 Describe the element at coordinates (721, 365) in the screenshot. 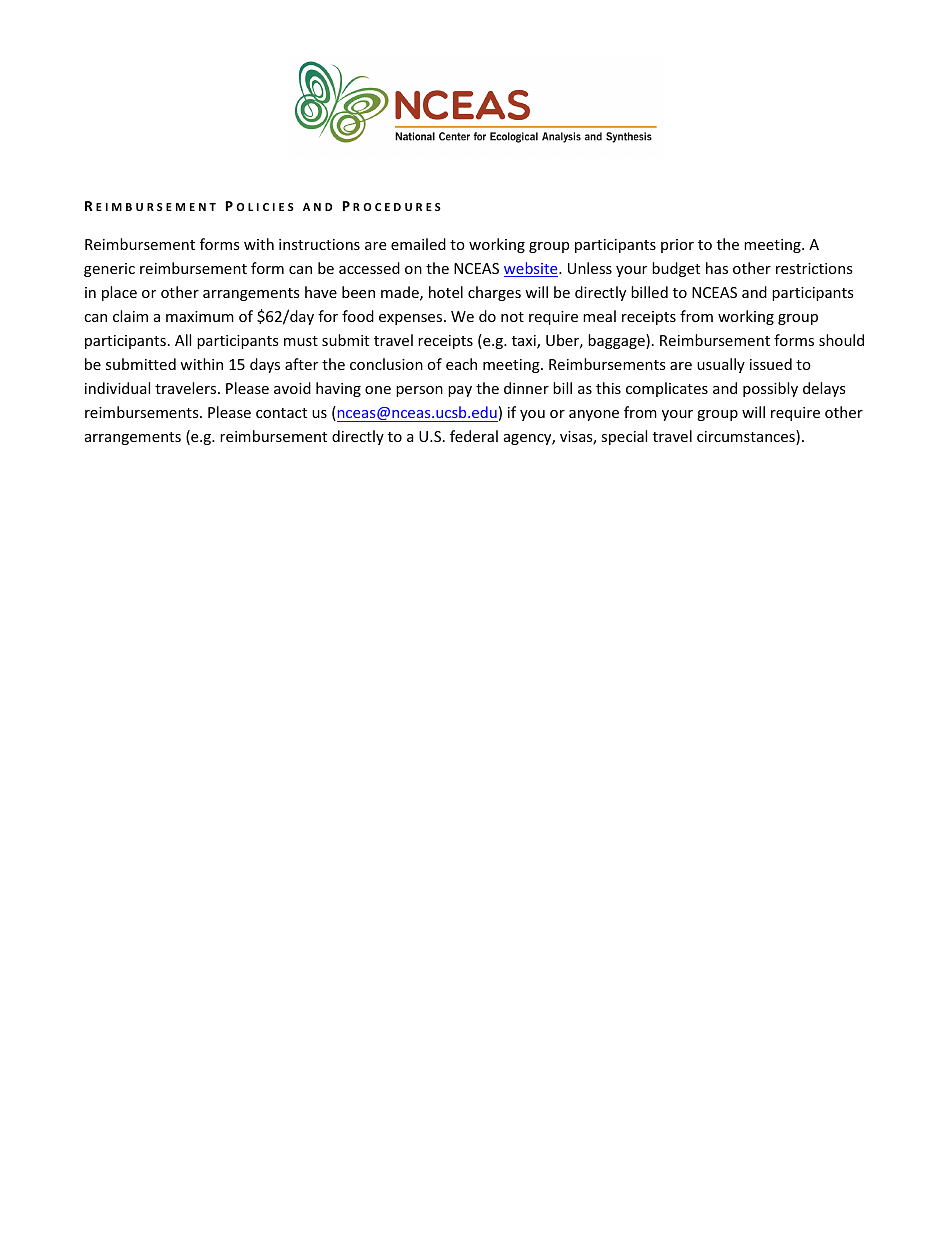

I see `usually` at that location.
